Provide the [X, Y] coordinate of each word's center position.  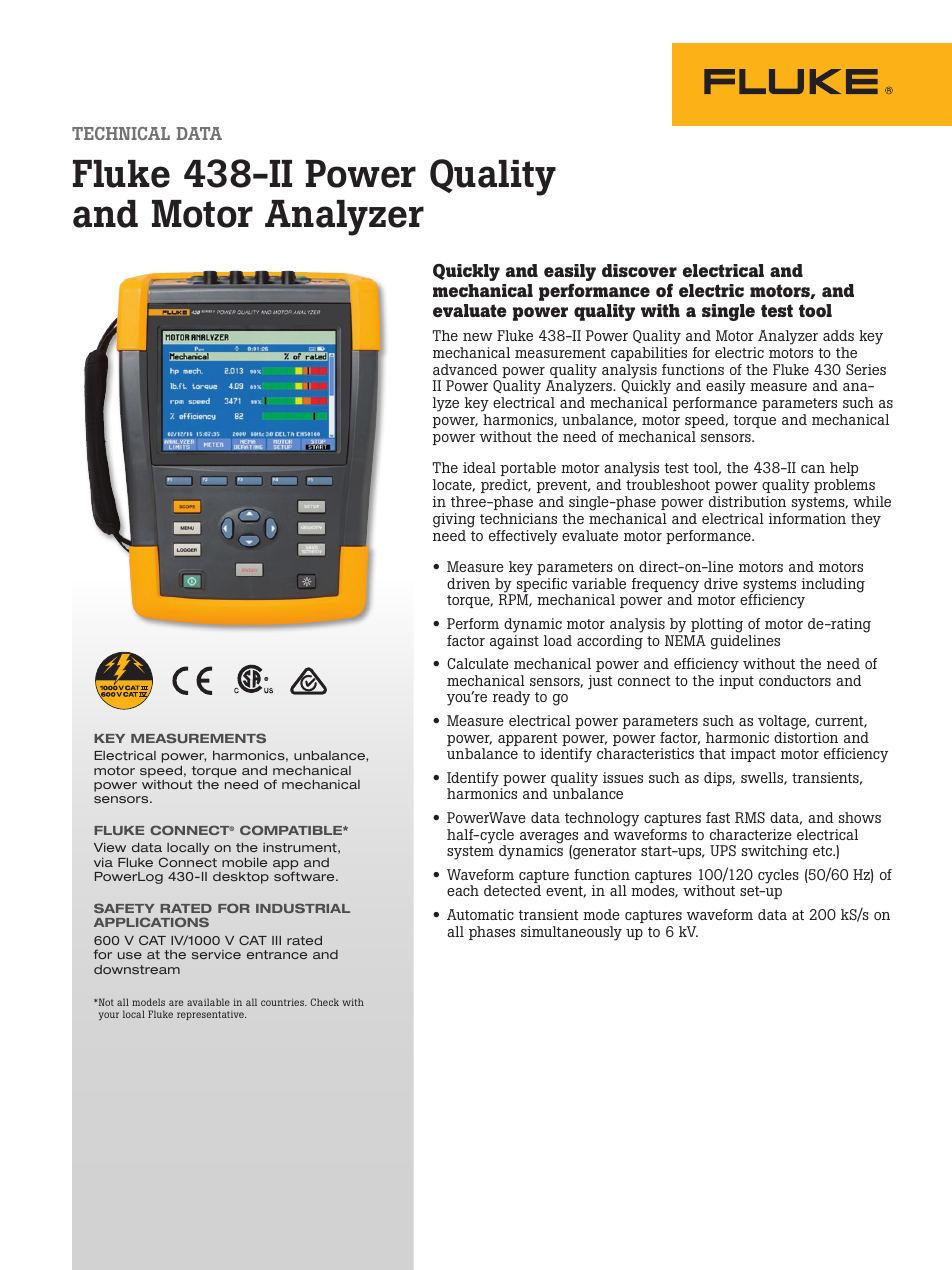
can [813, 469]
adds [838, 335]
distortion [806, 737]
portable [528, 469]
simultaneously [571, 933]
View [110, 847]
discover [639, 270]
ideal [479, 467]
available [208, 1002]
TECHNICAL [121, 133]
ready [511, 698]
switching [775, 852]
